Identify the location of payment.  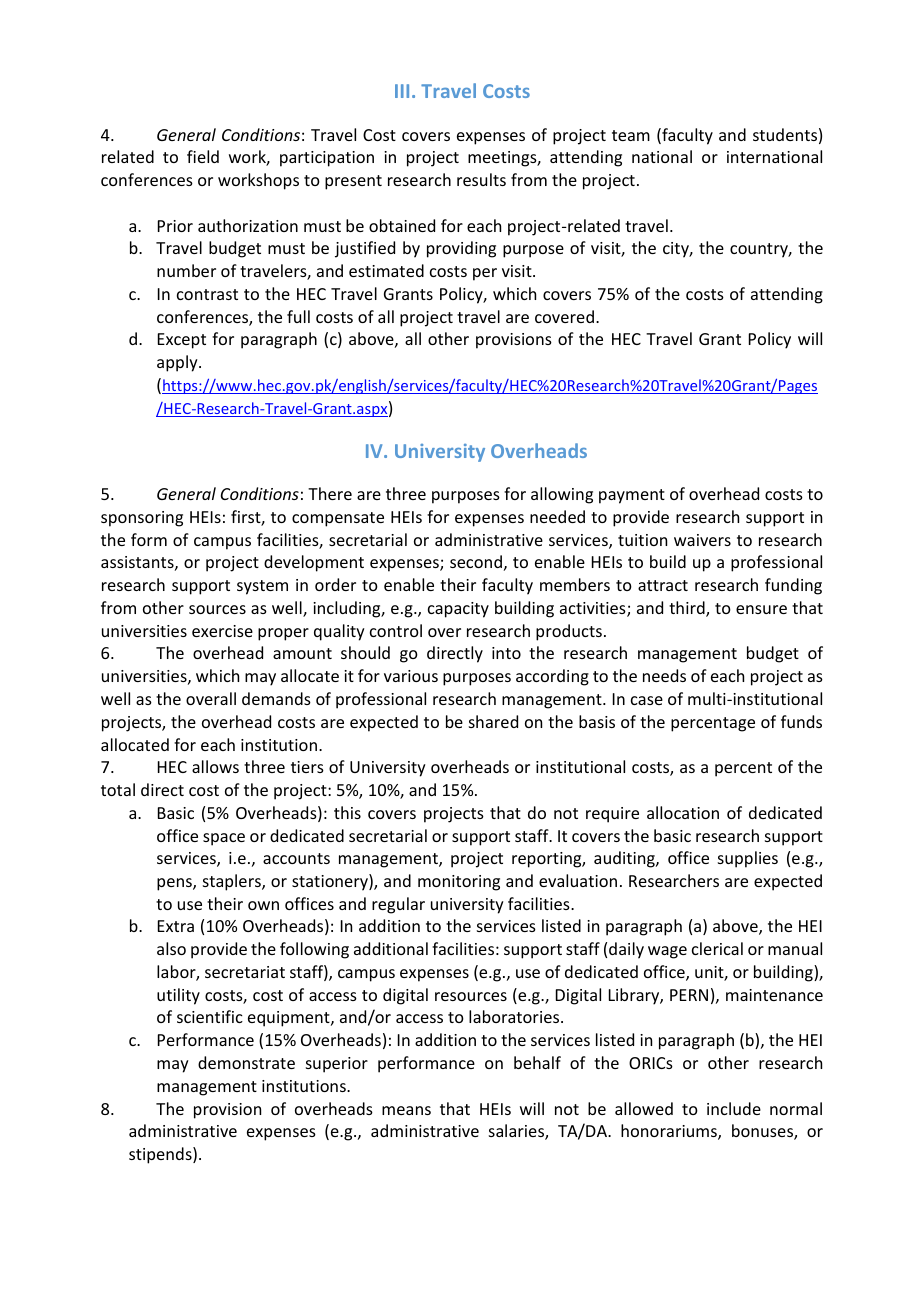
(632, 496).
